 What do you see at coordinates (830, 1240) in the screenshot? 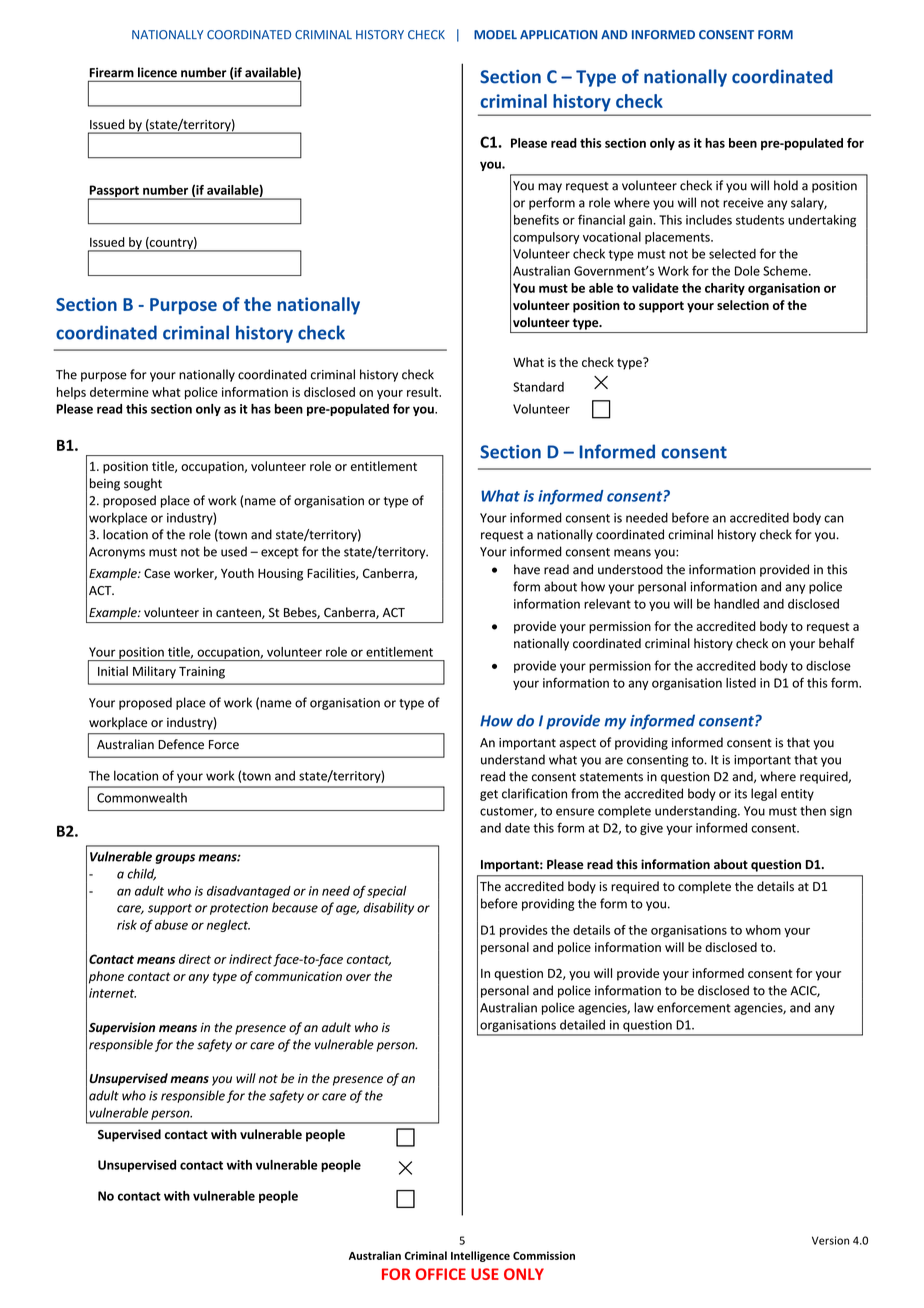
I see `Version` at bounding box center [830, 1240].
